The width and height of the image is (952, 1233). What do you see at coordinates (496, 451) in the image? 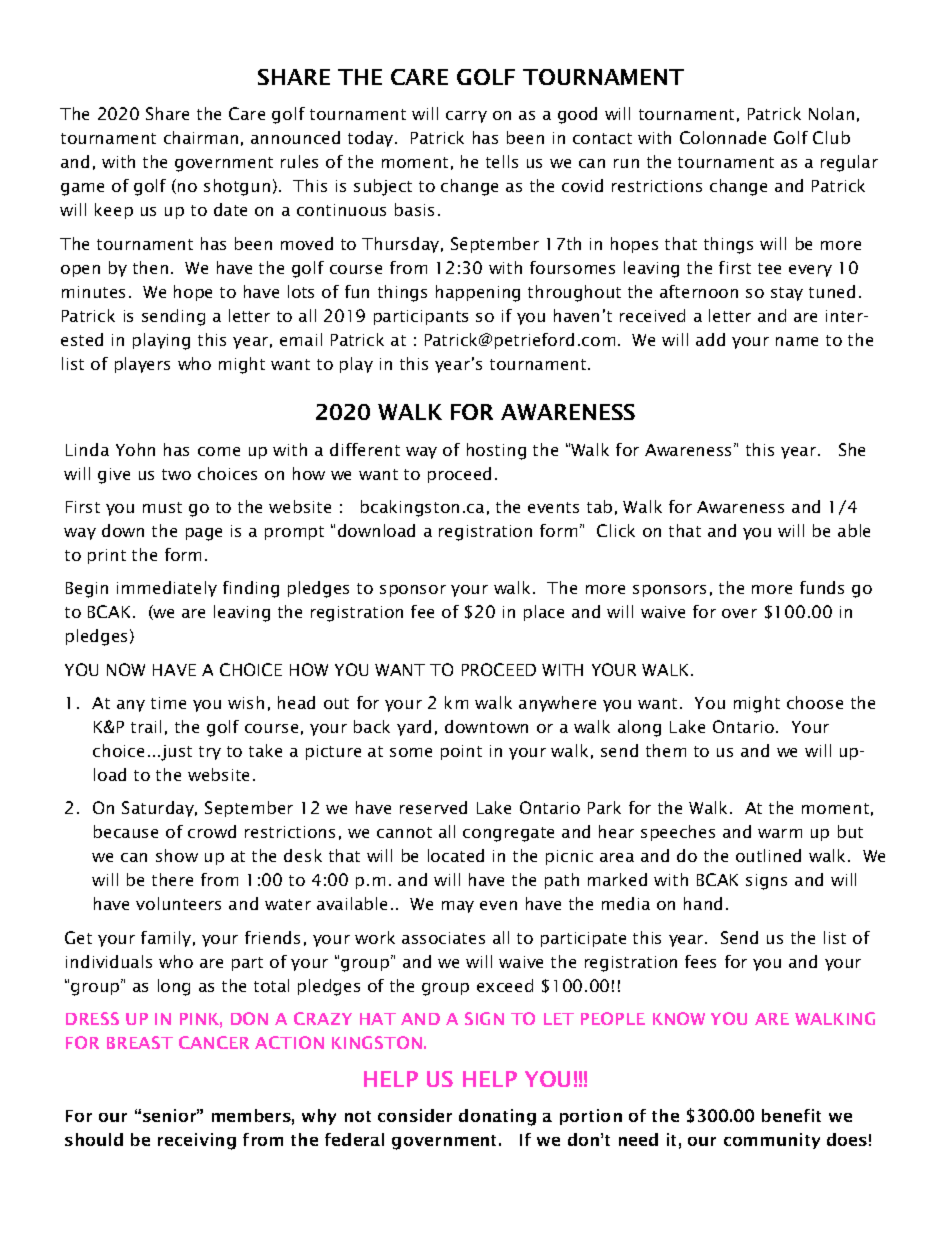
I see `hosting` at bounding box center [496, 451].
